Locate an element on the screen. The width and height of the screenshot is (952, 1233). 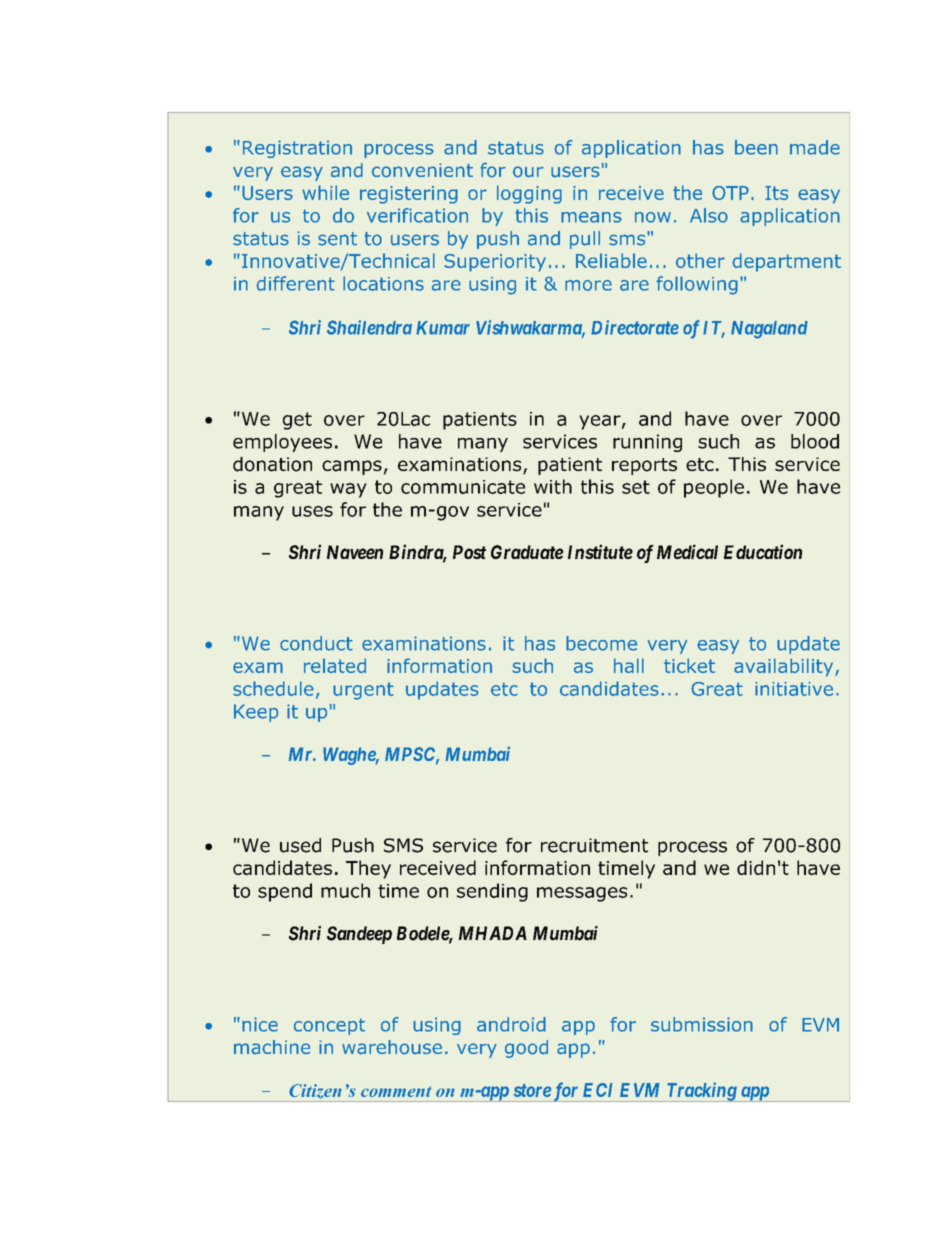
while is located at coordinates (325, 192).
